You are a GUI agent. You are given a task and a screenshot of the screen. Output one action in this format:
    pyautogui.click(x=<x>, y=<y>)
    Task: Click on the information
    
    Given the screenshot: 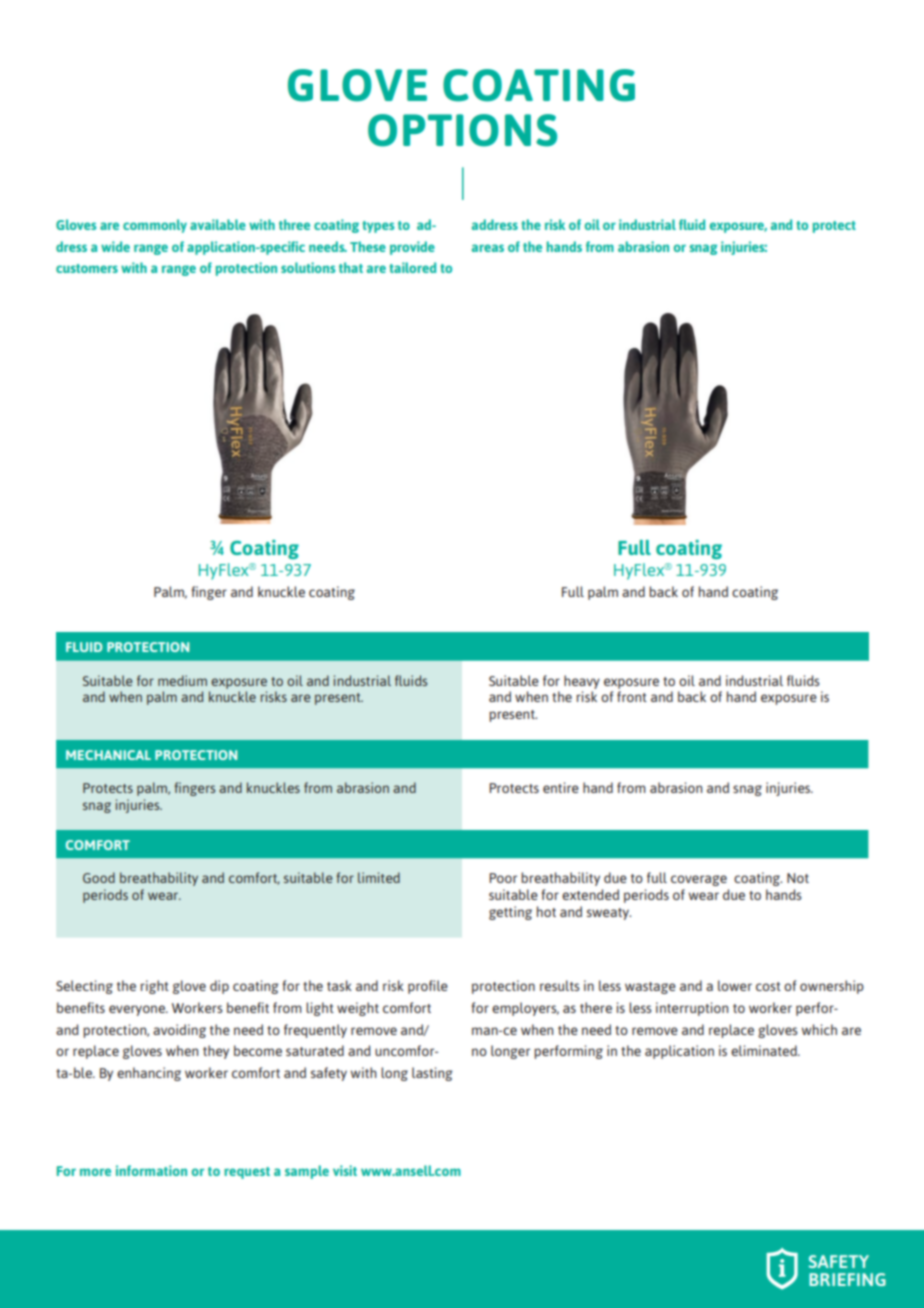 What is the action you would take?
    pyautogui.click(x=151, y=1170)
